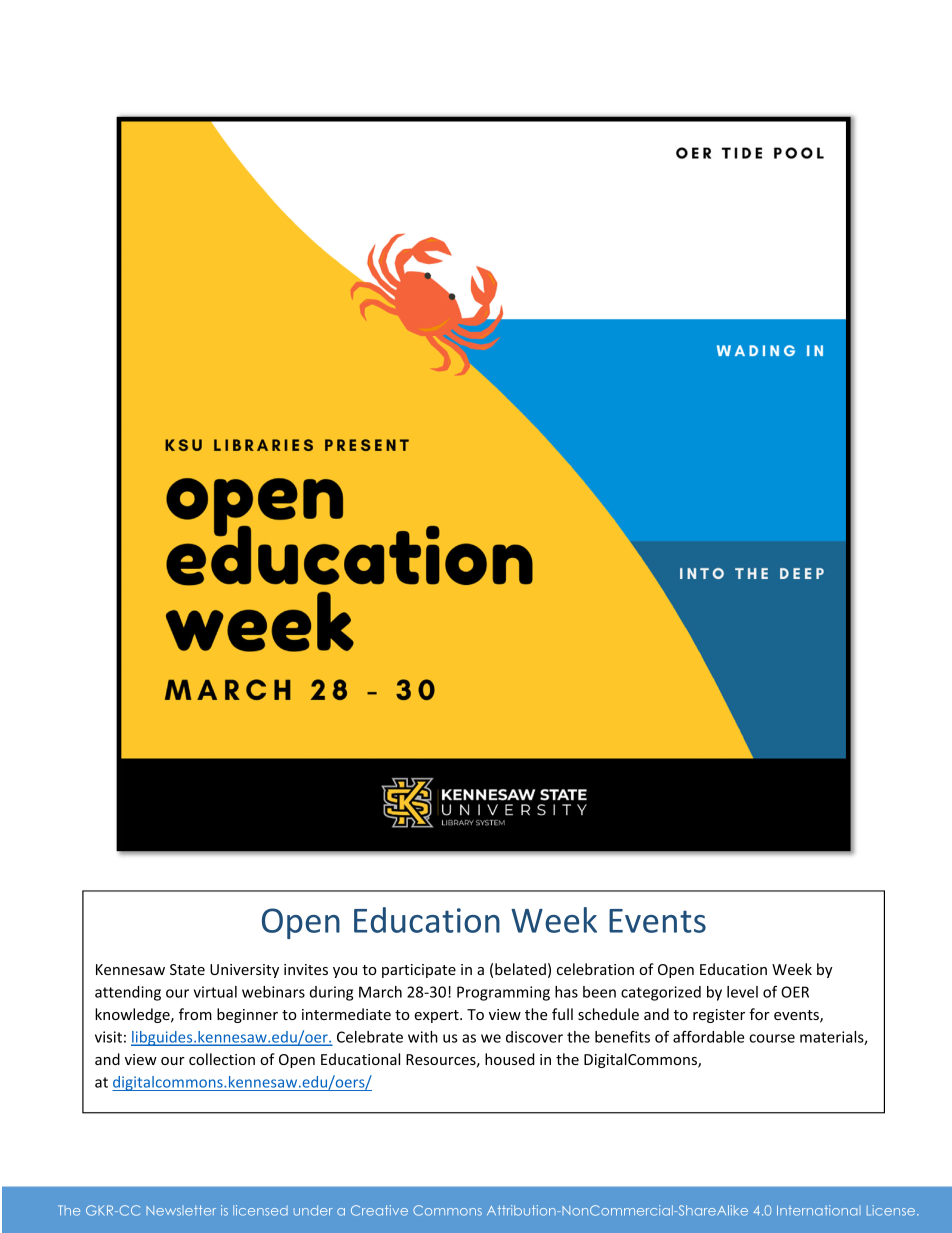 This image has width=952, height=1233. Describe the element at coordinates (708, 1037) in the image. I see `affordable` at that location.
